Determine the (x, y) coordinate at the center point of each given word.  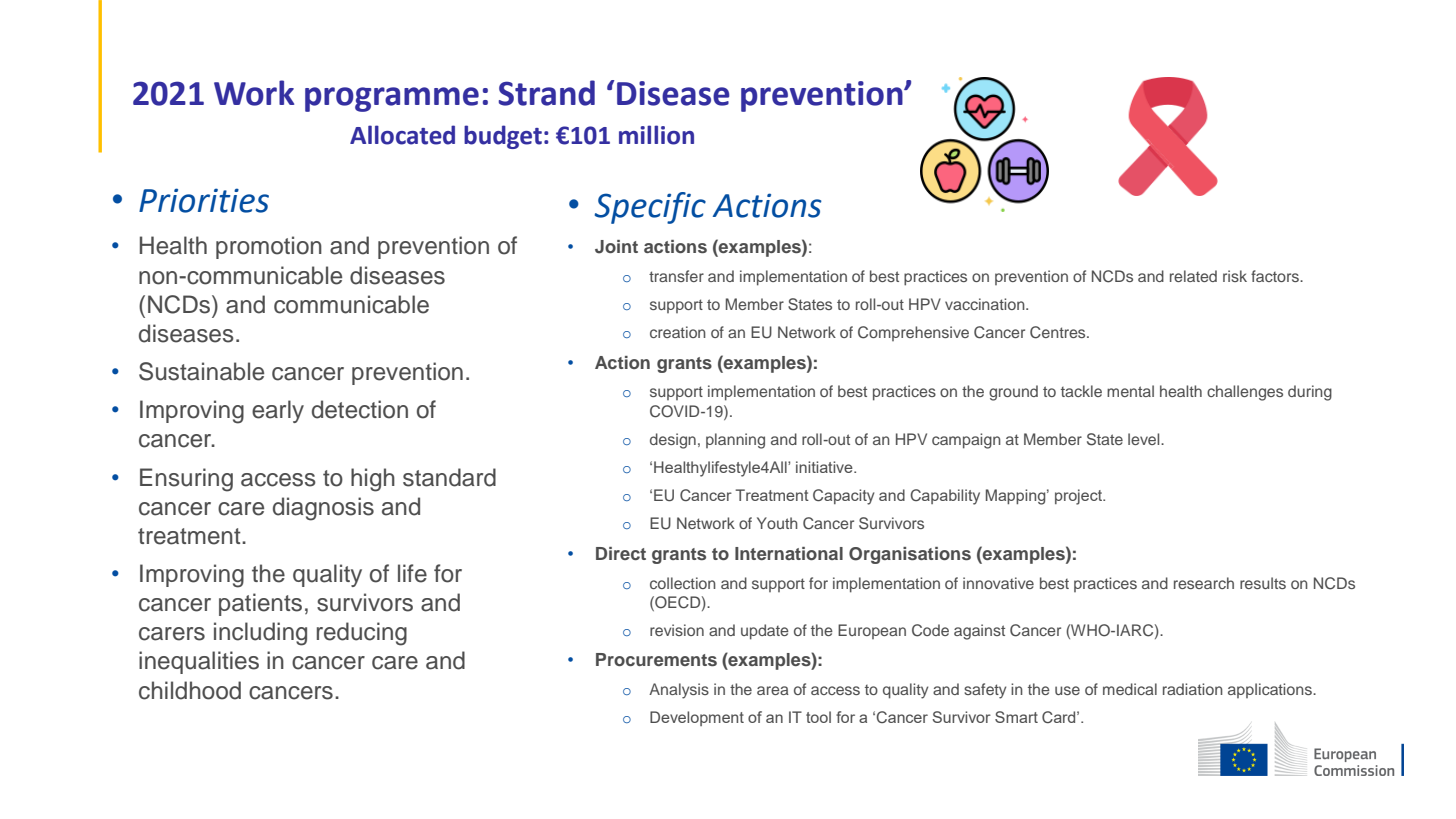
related (1193, 276)
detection (360, 409)
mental (1130, 391)
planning (735, 441)
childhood (190, 690)
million (656, 135)
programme (392, 99)
